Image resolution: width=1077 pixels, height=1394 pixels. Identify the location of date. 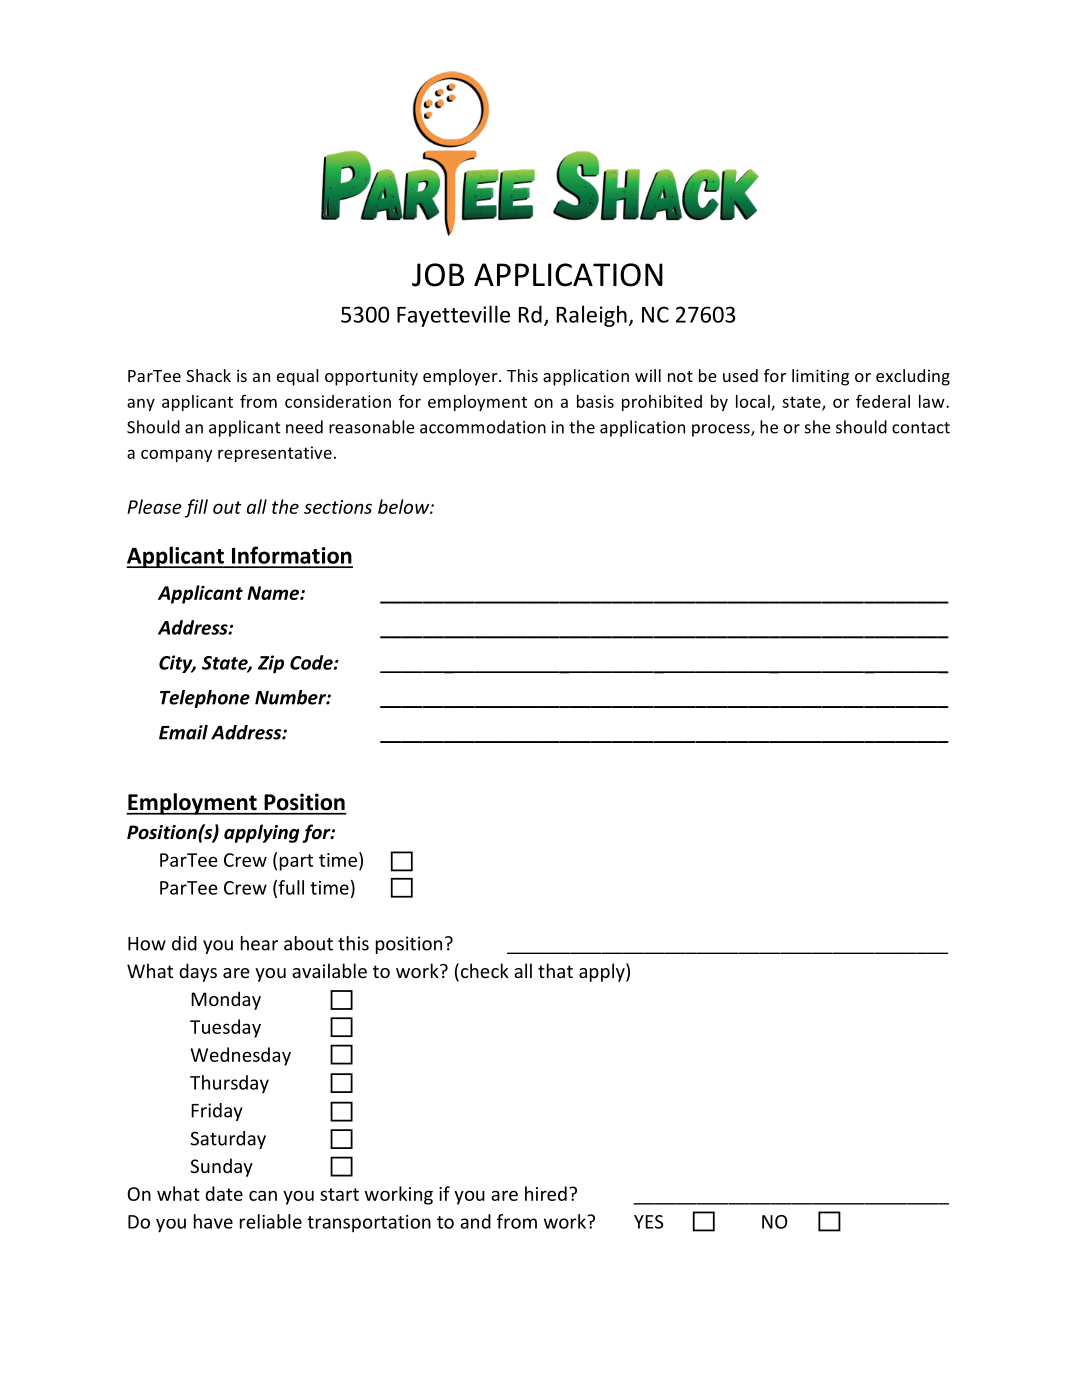
(224, 1193).
